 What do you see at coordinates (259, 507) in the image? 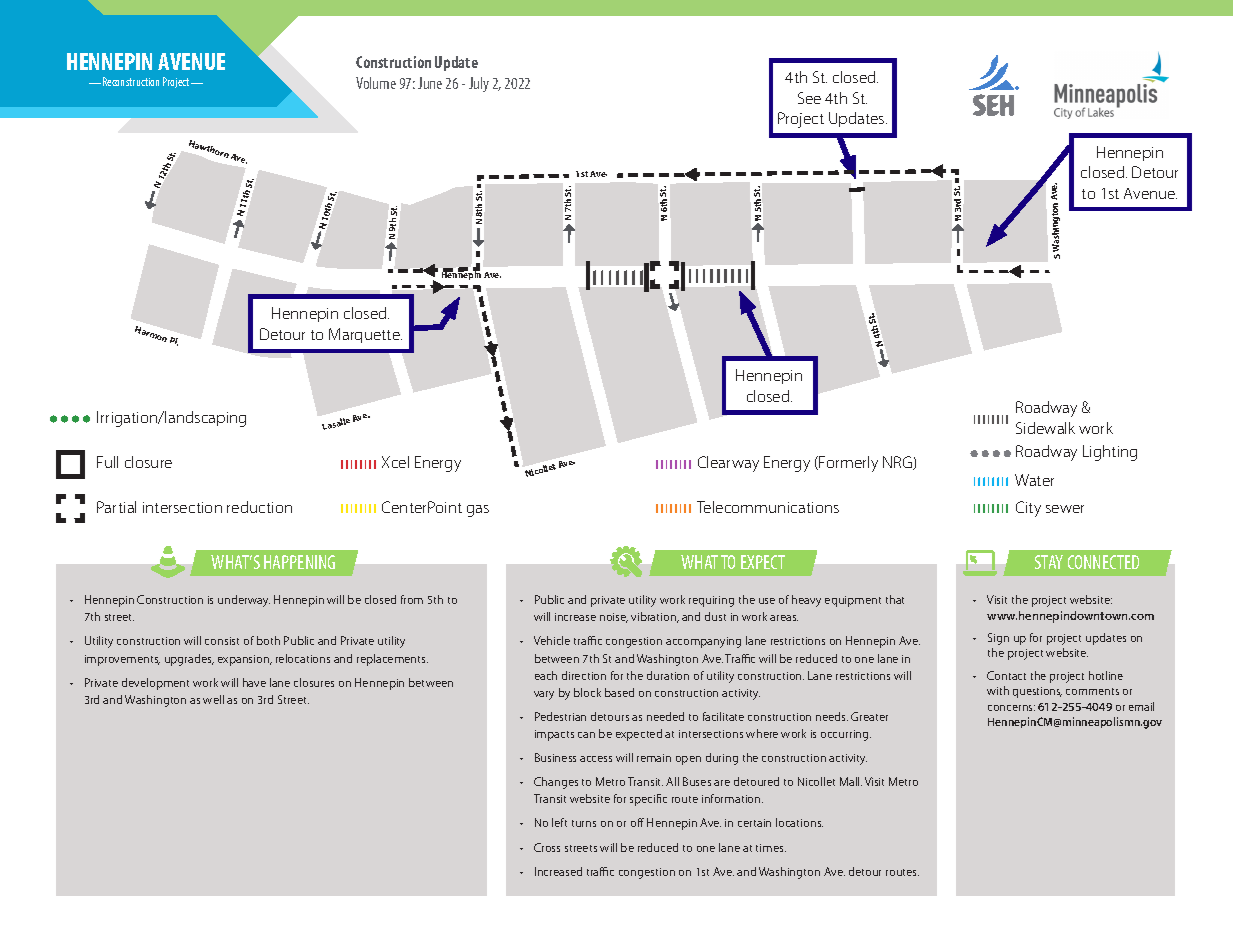
I see `reduction` at bounding box center [259, 507].
